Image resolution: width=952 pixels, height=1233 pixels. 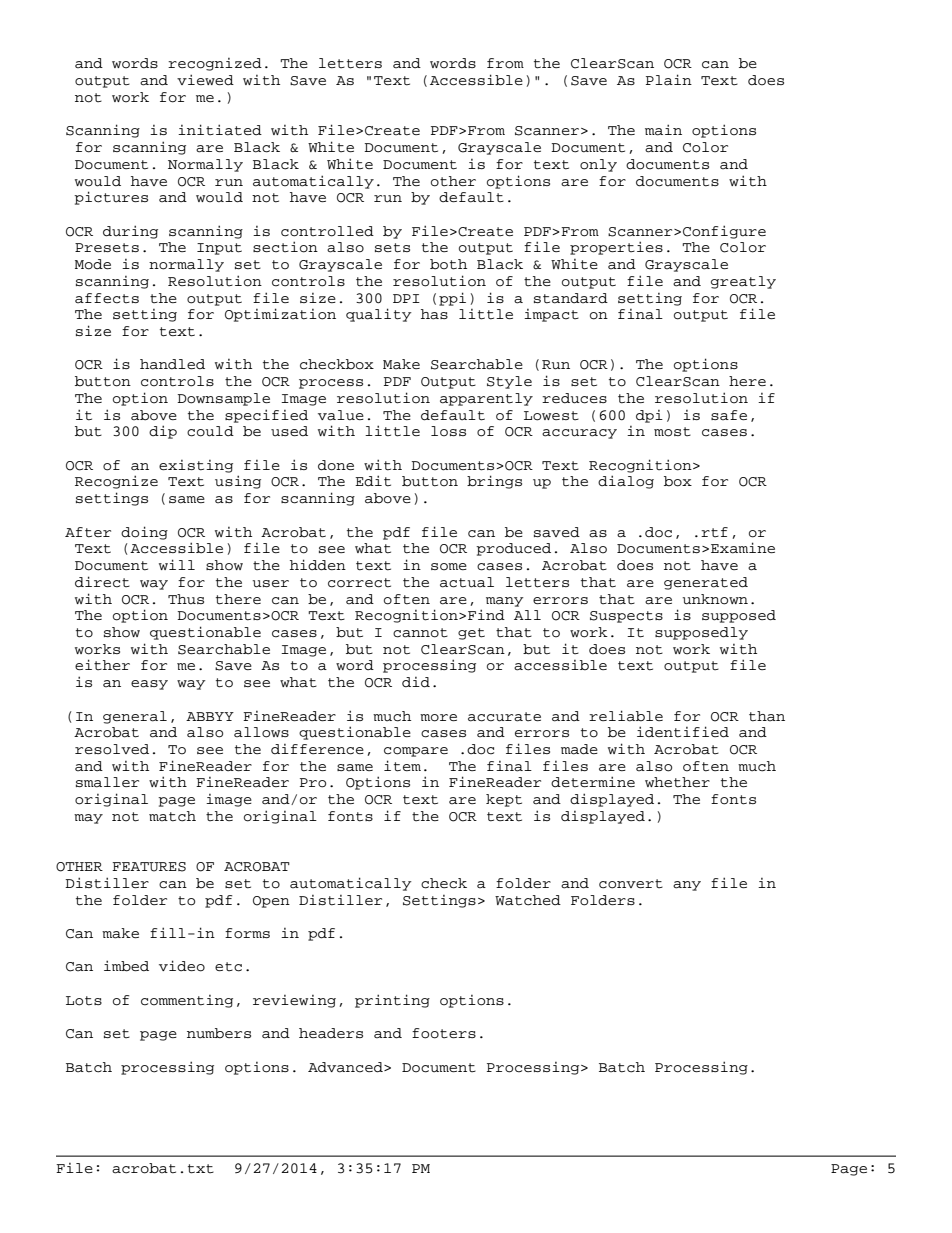 I want to click on kept, so click(x=504, y=800).
